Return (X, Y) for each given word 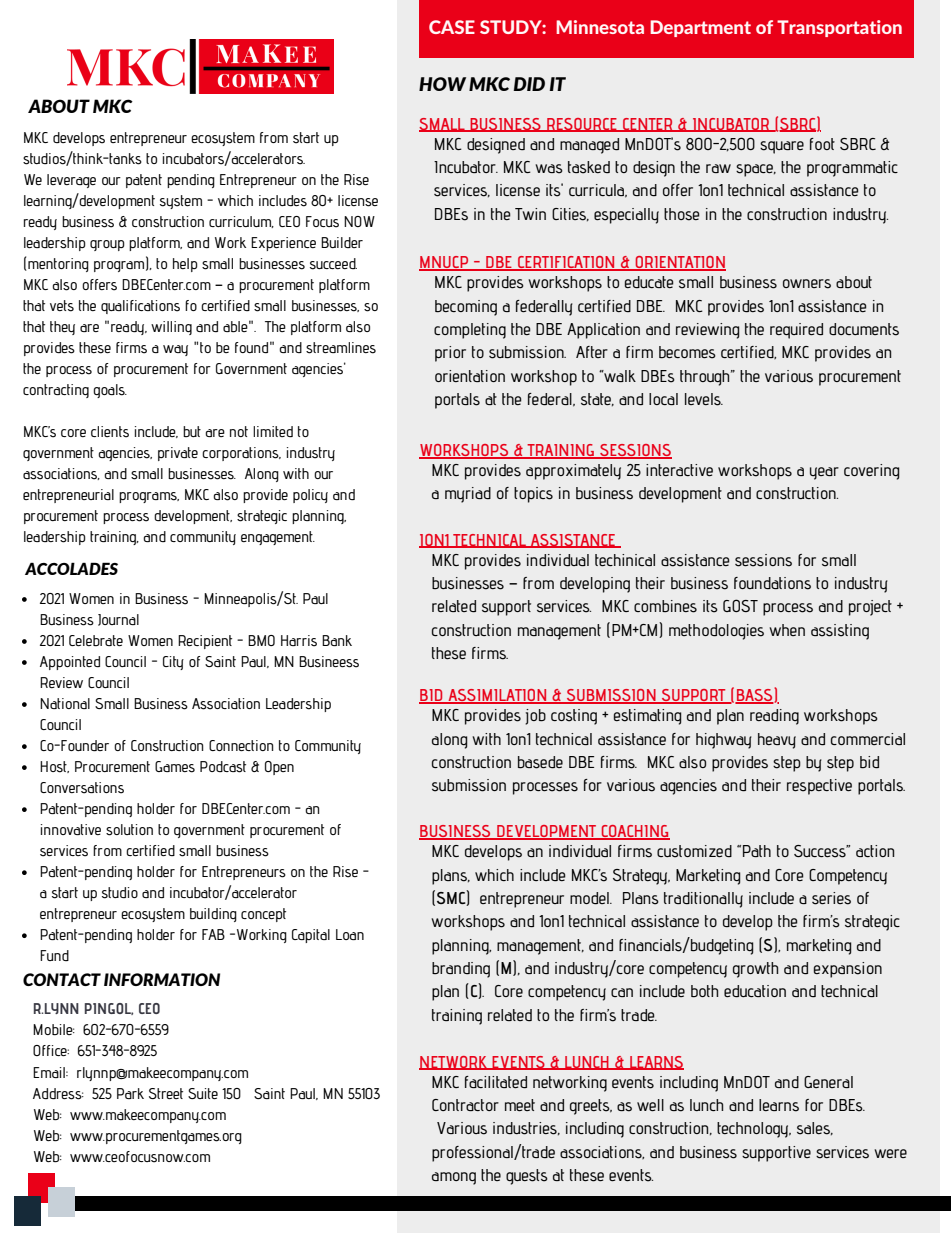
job (535, 717)
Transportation (839, 28)
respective (819, 787)
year (824, 473)
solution (129, 830)
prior (450, 354)
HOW (442, 84)
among (454, 1178)
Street (166, 1093)
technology (754, 1130)
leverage (71, 181)
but (192, 431)
